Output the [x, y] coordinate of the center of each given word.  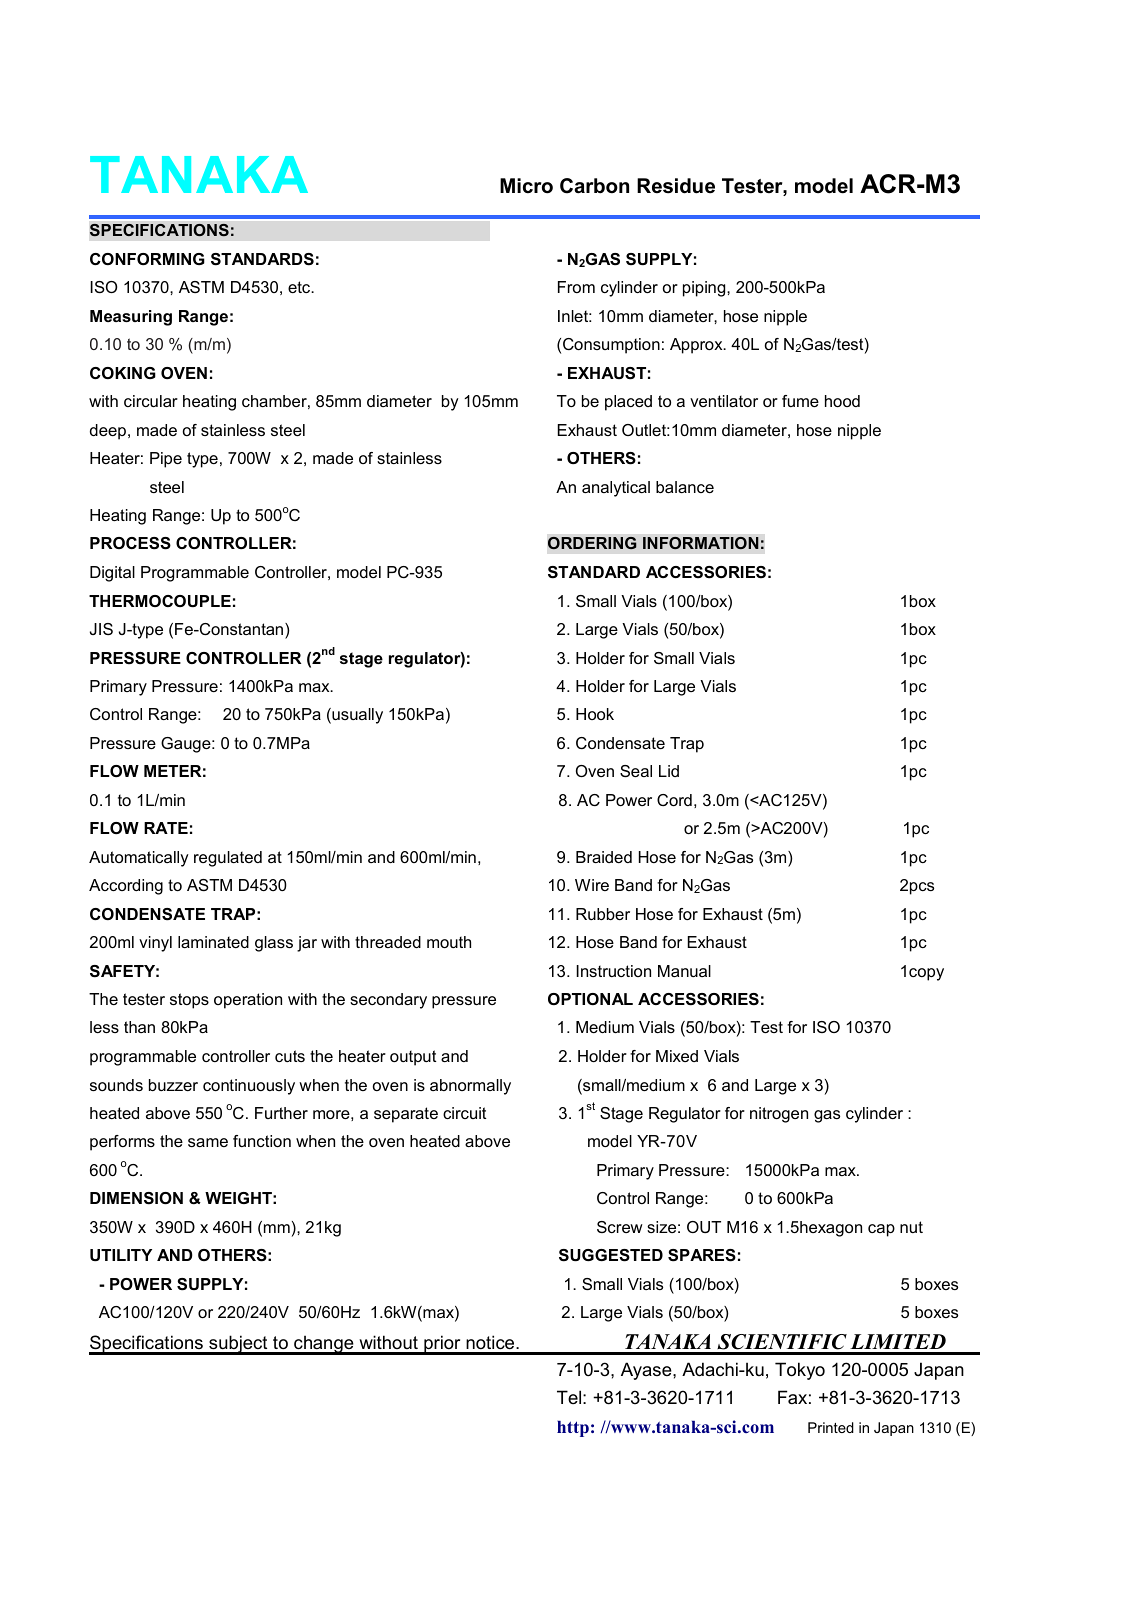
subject [238, 1345]
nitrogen [779, 1115]
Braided [604, 857]
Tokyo [800, 1371]
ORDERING [592, 543]
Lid [669, 771]
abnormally [470, 1087]
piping [705, 289]
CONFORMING [147, 259]
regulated [228, 859]
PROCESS [130, 543]
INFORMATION [701, 543]
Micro [526, 186]
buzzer [173, 1085]
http [573, 1428]
